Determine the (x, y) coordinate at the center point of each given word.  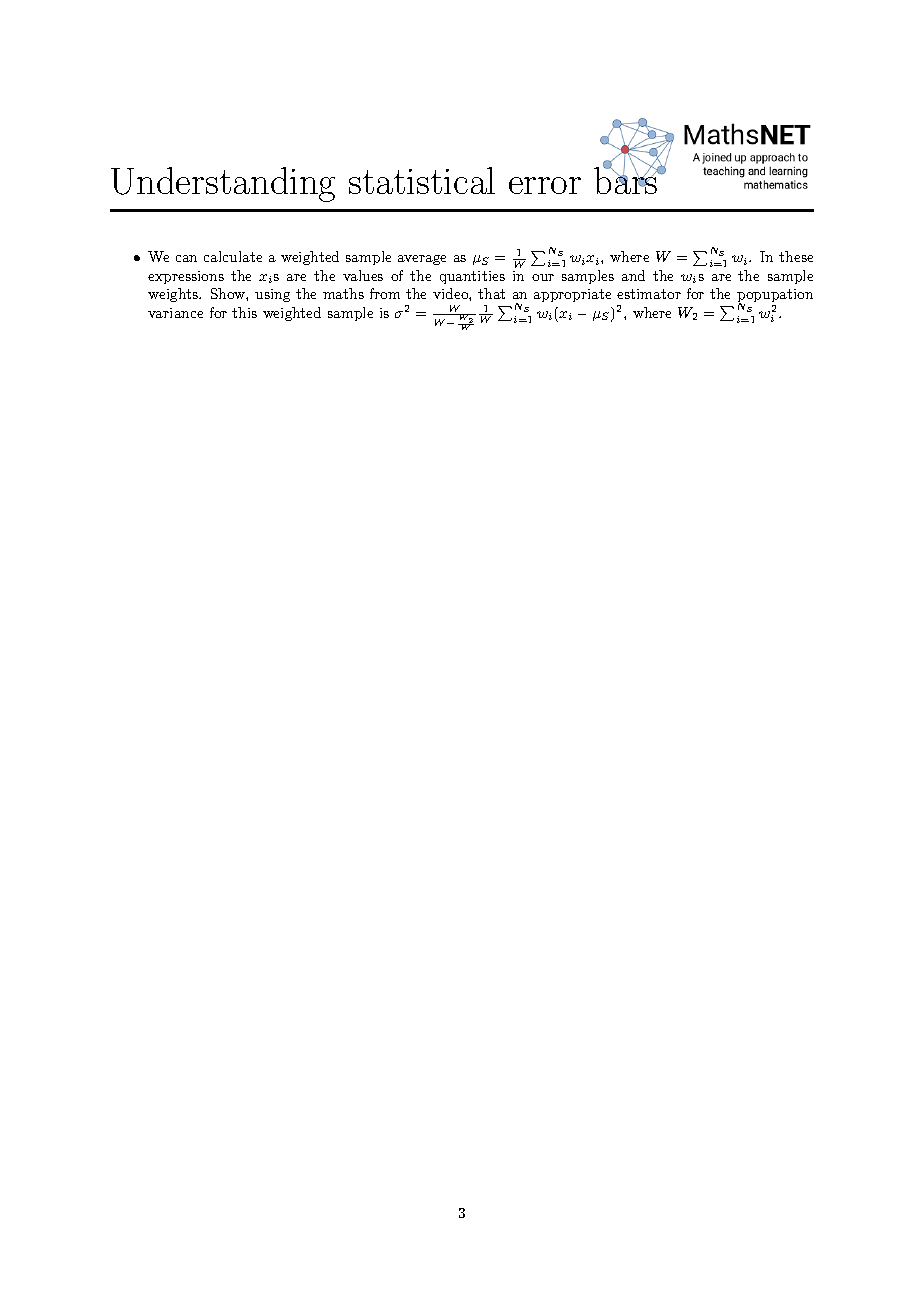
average (422, 260)
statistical (422, 180)
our (543, 277)
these (796, 256)
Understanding (223, 184)
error (545, 185)
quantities (472, 277)
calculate (233, 256)
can (186, 258)
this (244, 312)
